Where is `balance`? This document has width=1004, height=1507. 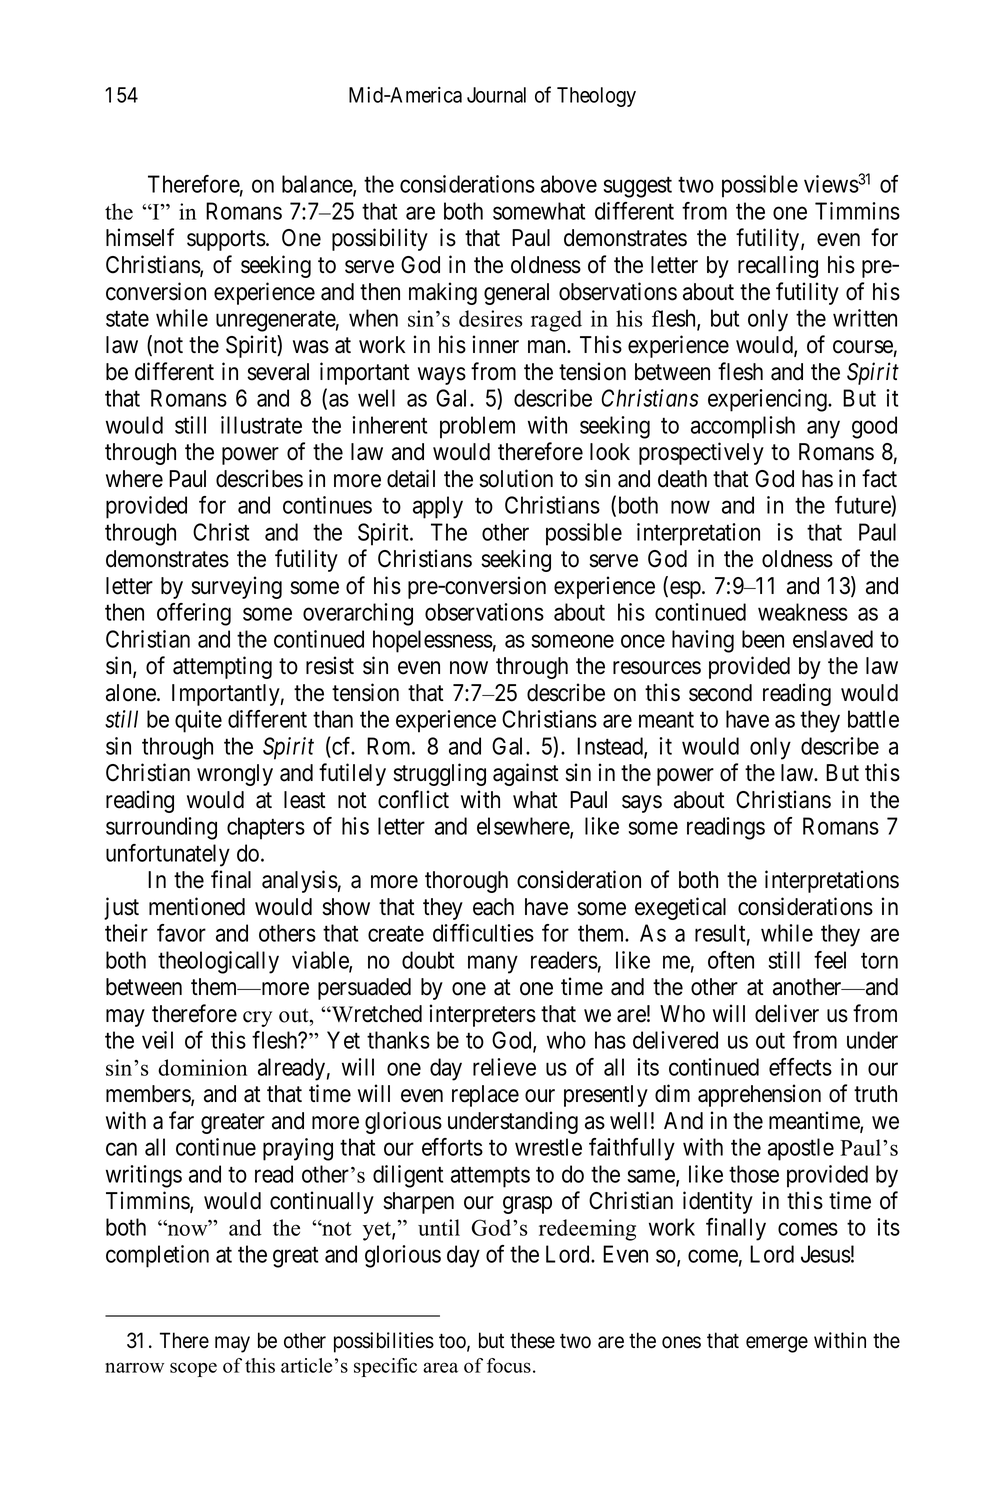
balance is located at coordinates (318, 185).
